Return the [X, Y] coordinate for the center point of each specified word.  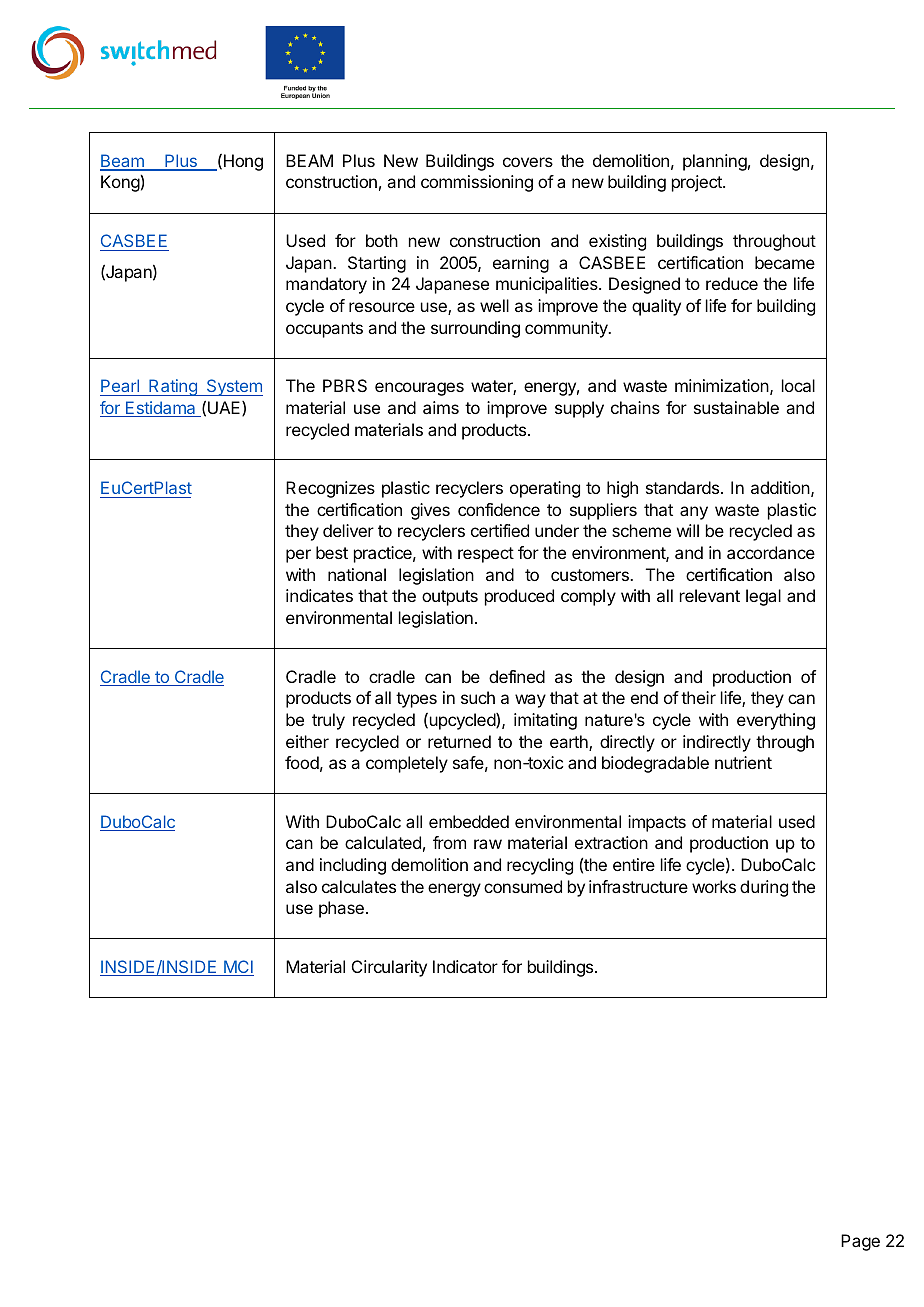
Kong [121, 183]
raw [488, 844]
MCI [238, 968]
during [764, 888]
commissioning [477, 183]
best [332, 552]
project [698, 183]
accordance [771, 552]
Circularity [389, 968]
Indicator [465, 966]
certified [500, 530]
